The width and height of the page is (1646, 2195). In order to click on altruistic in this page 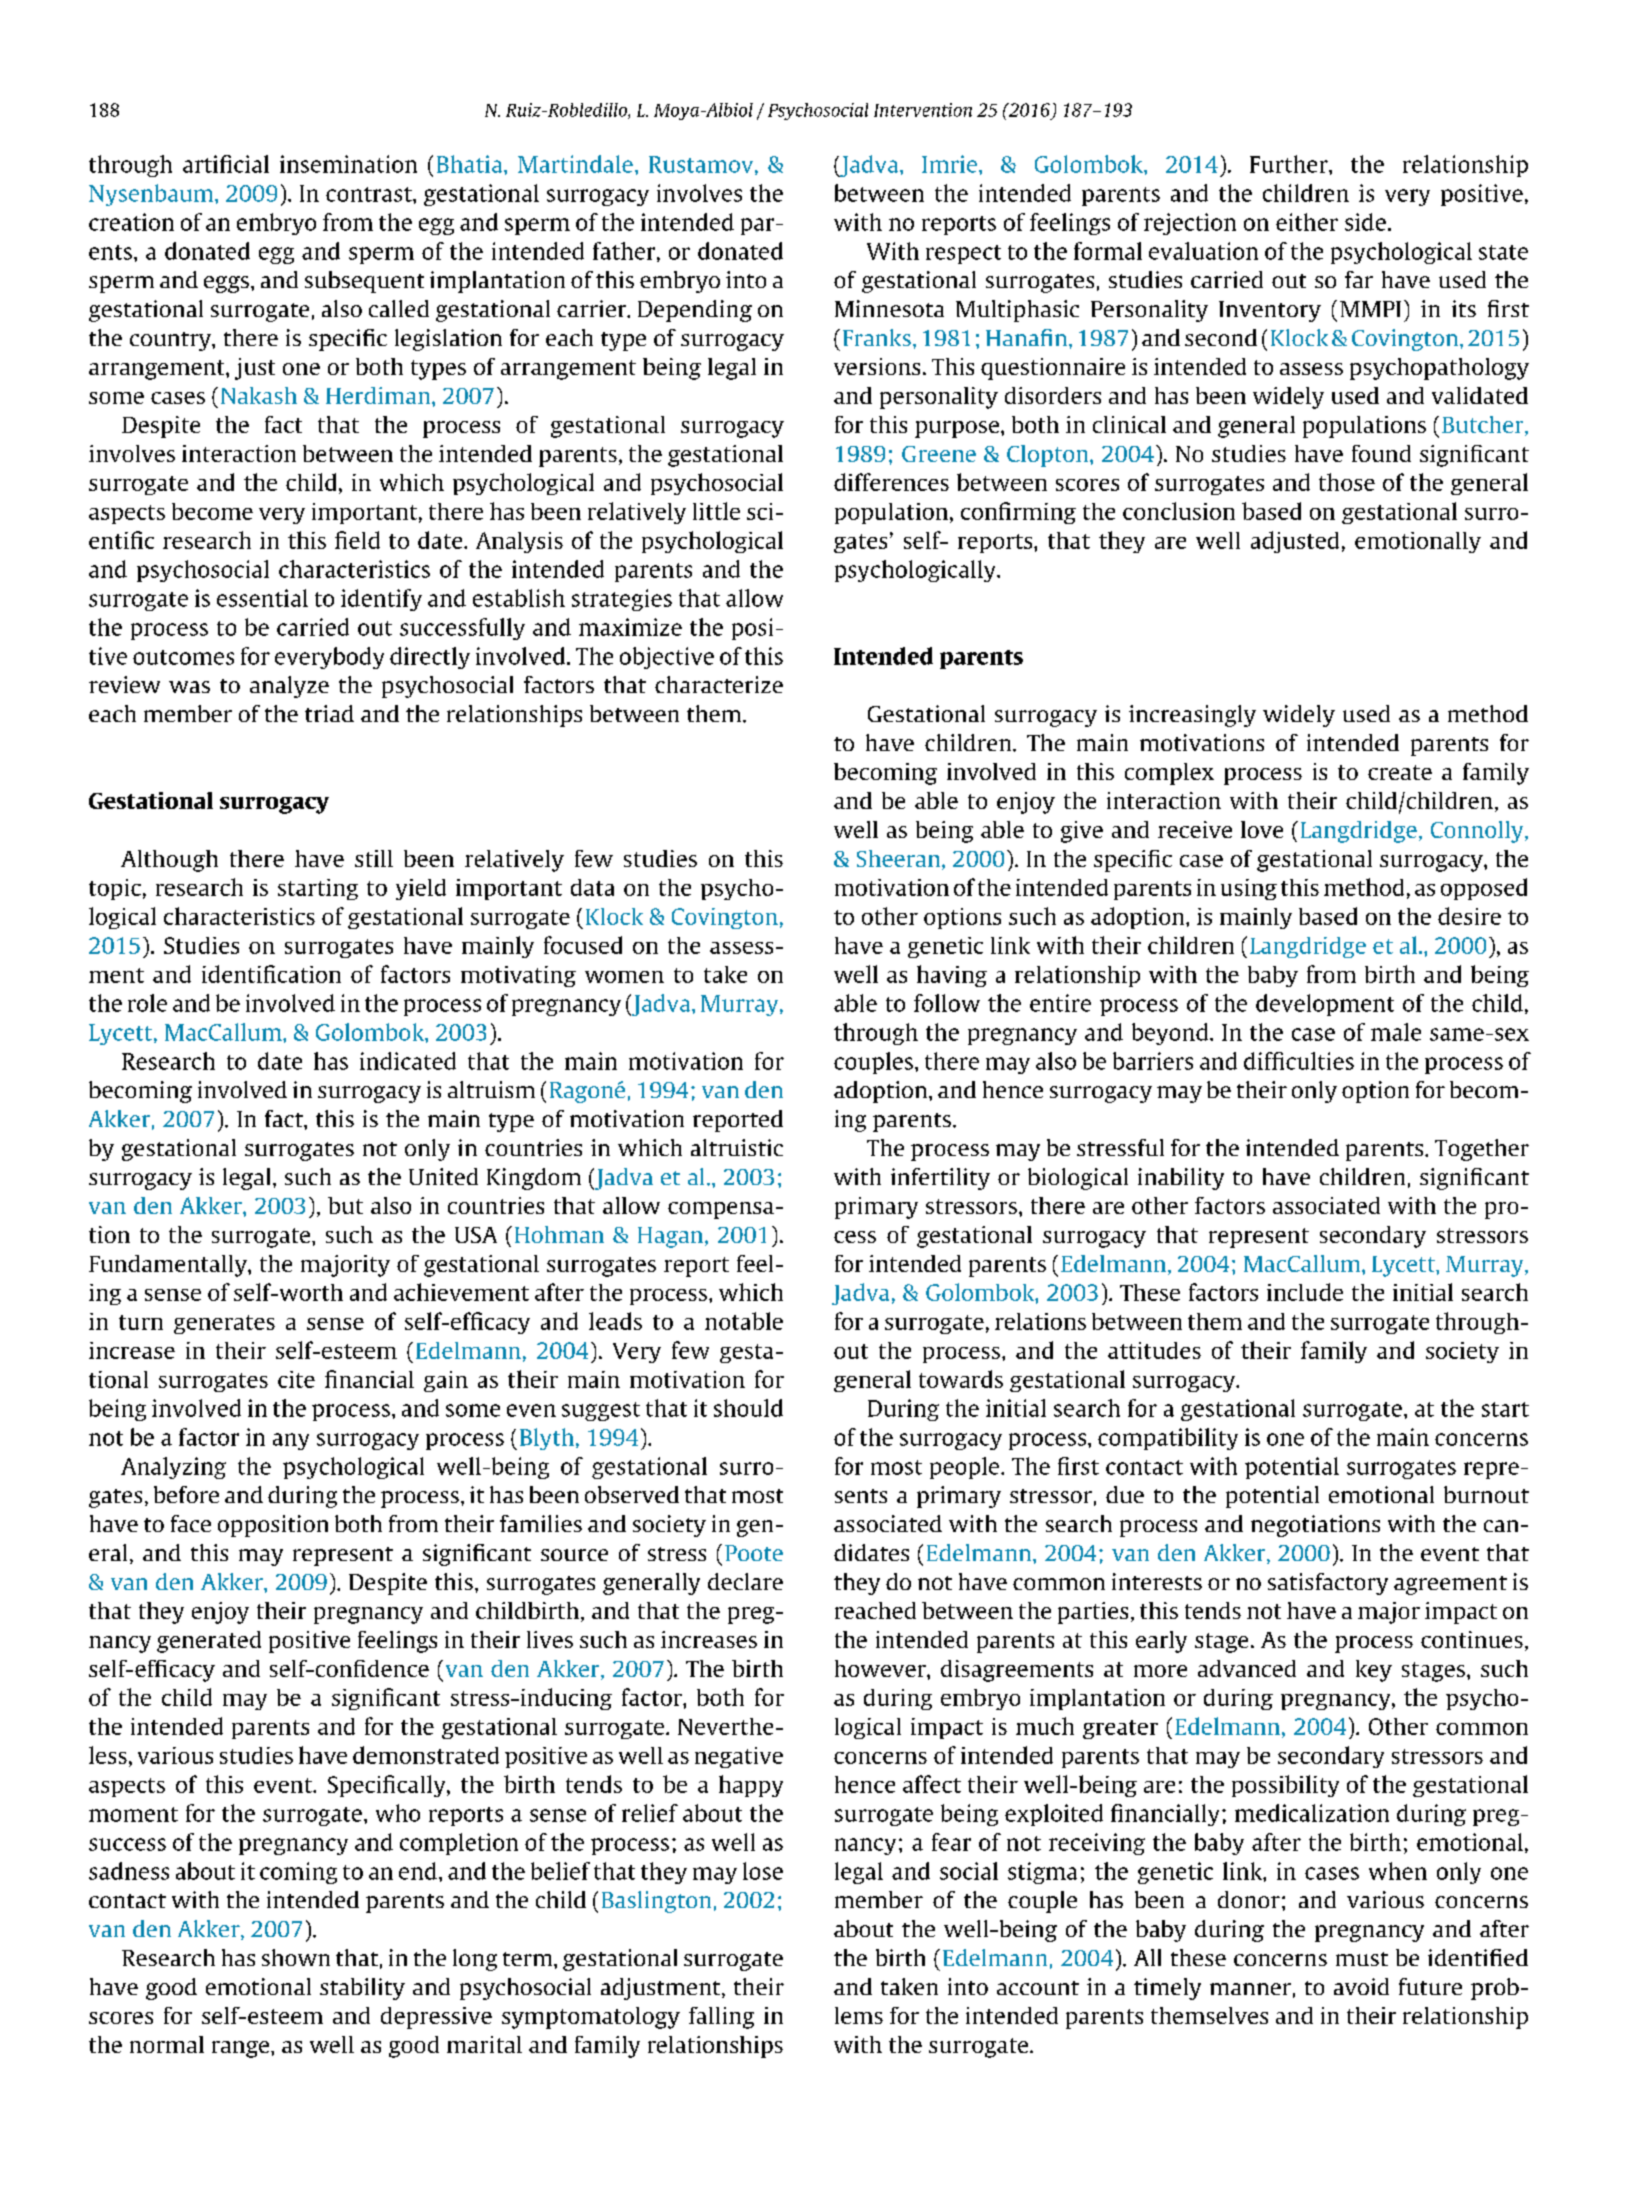, I will do `click(737, 1147)`.
